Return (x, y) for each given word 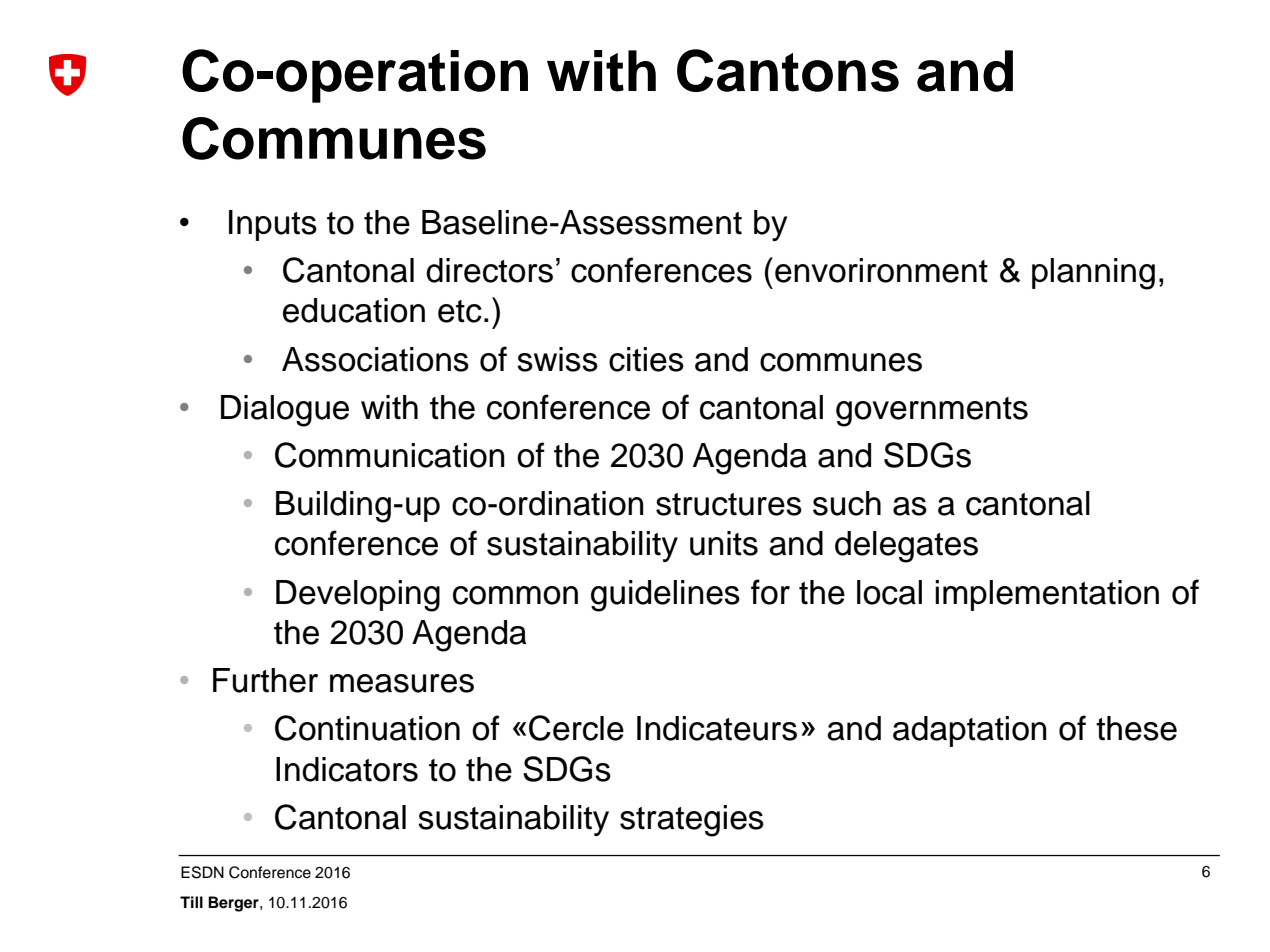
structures (729, 504)
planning (1093, 274)
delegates (906, 547)
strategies (692, 821)
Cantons (788, 70)
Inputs (273, 225)
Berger (234, 904)
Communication (390, 455)
